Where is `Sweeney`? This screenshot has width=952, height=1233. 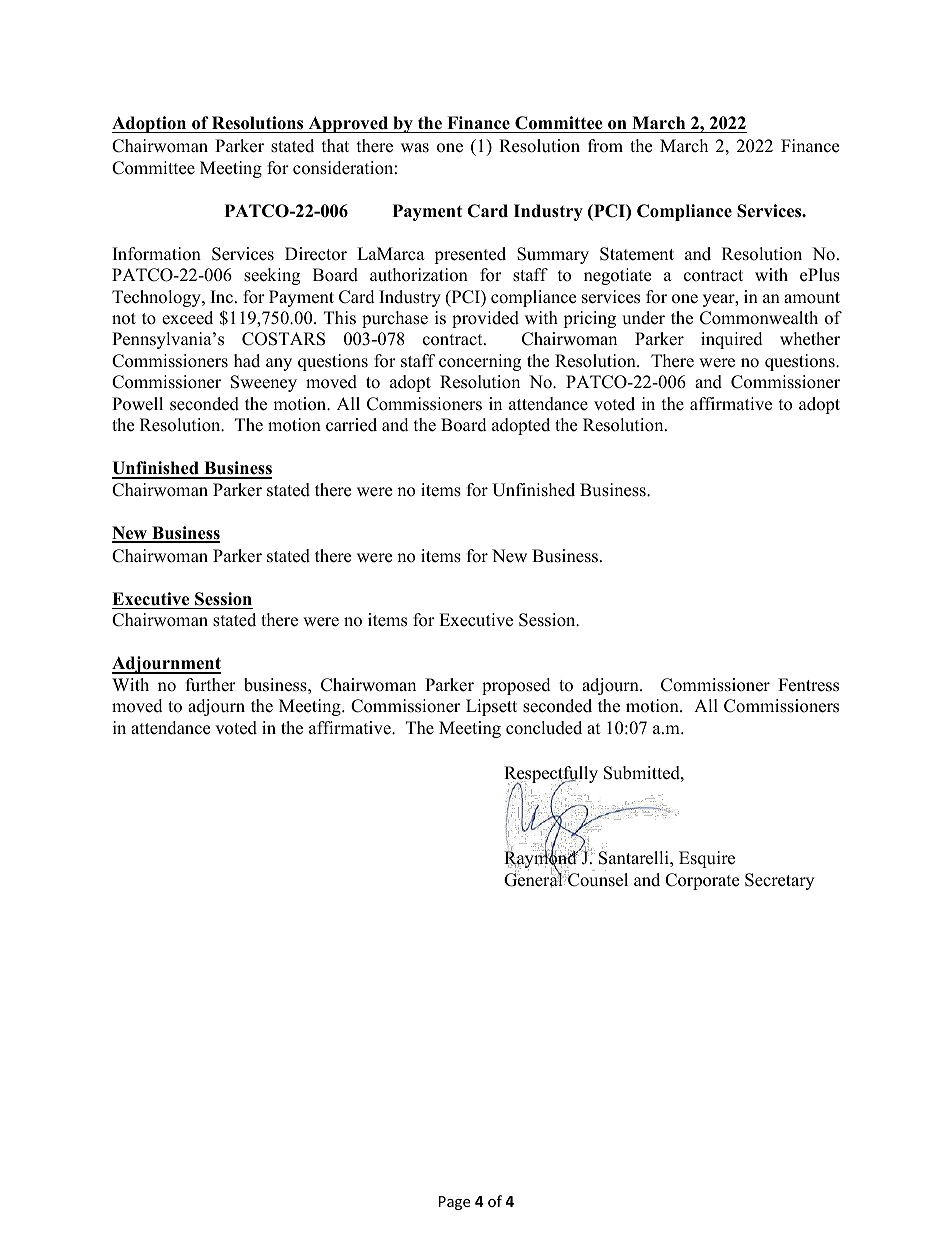
Sweeney is located at coordinates (264, 383).
